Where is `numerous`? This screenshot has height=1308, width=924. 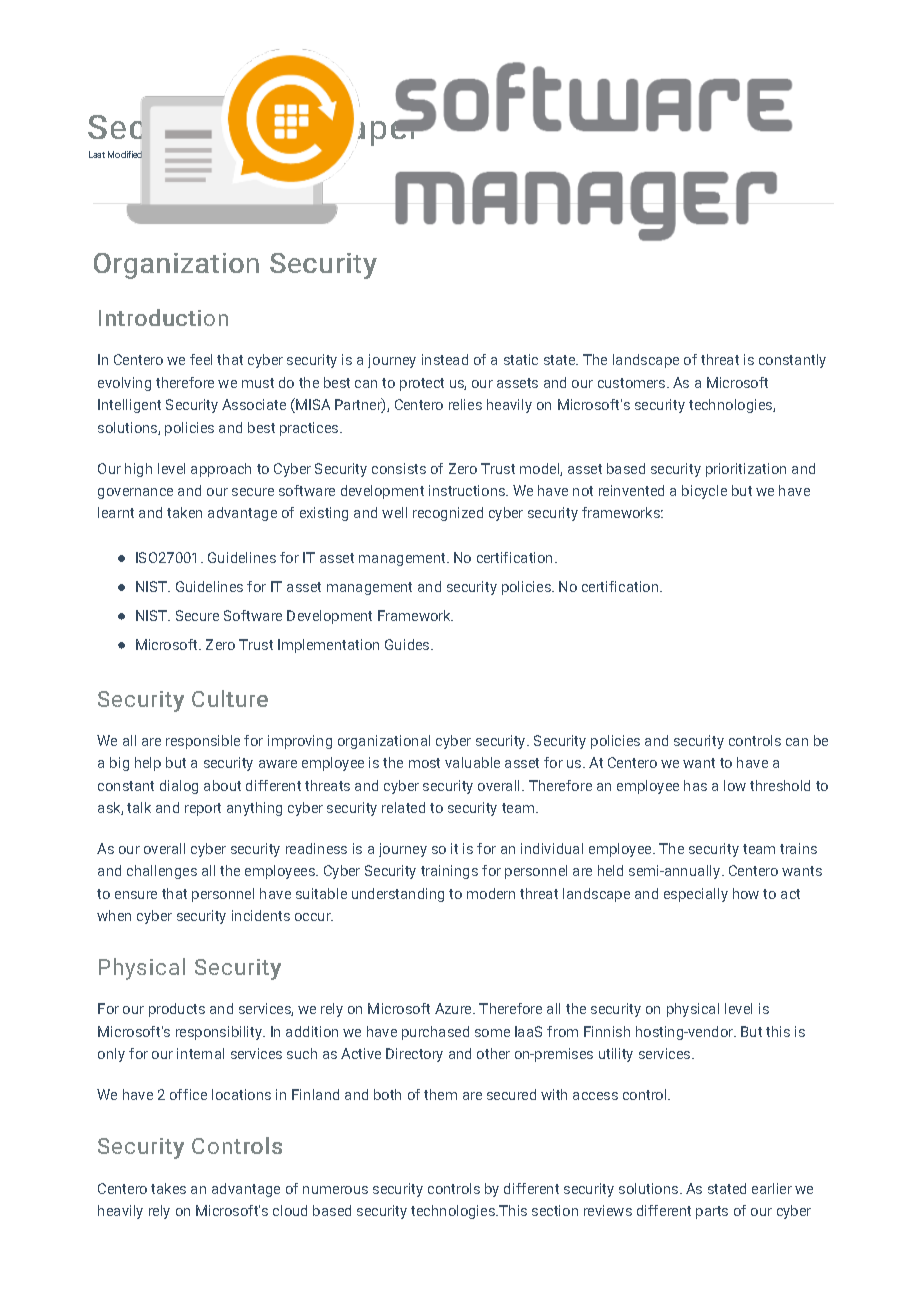 numerous is located at coordinates (335, 1190).
